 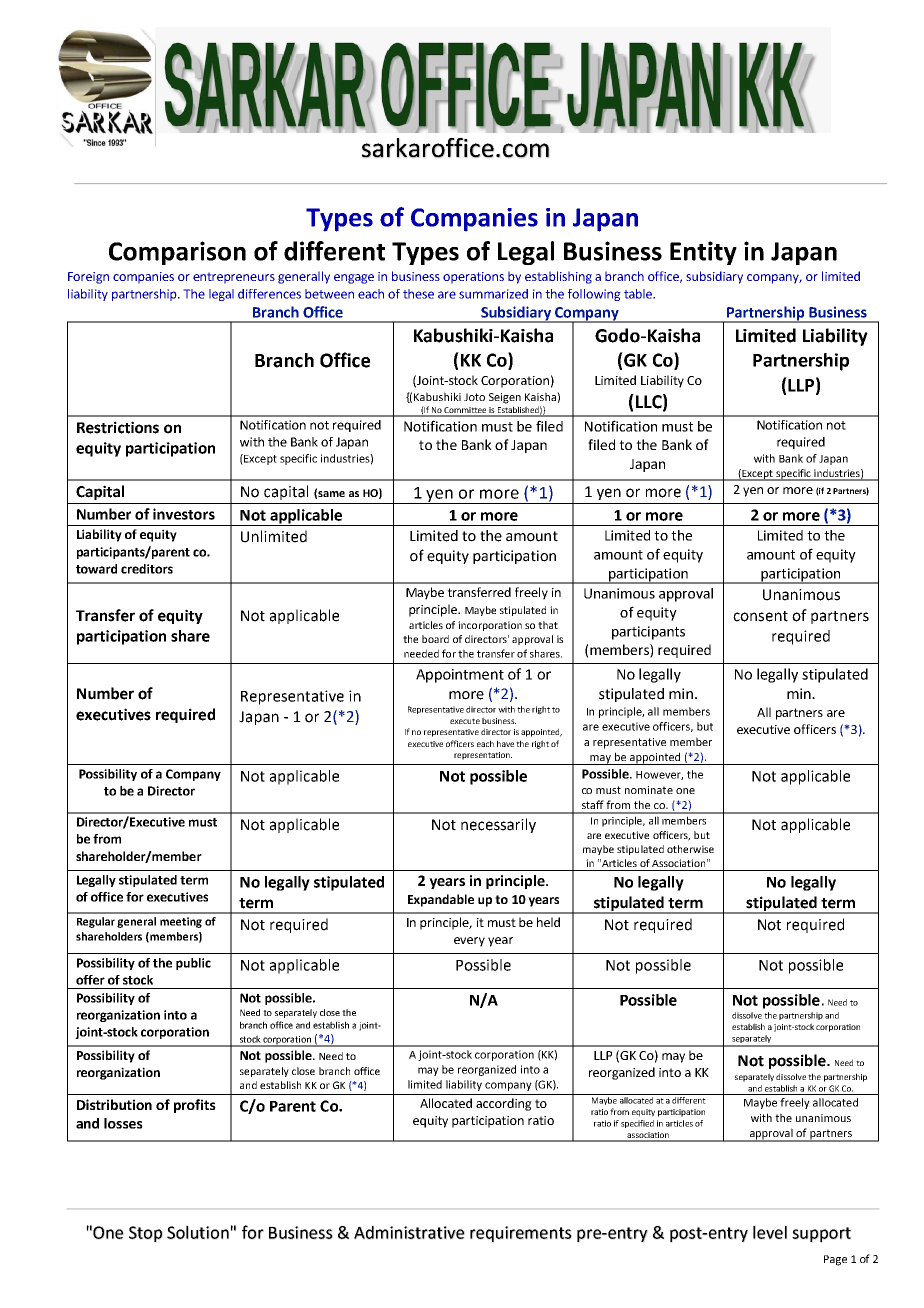 What do you see at coordinates (760, 616) in the screenshot?
I see `consent` at bounding box center [760, 616].
